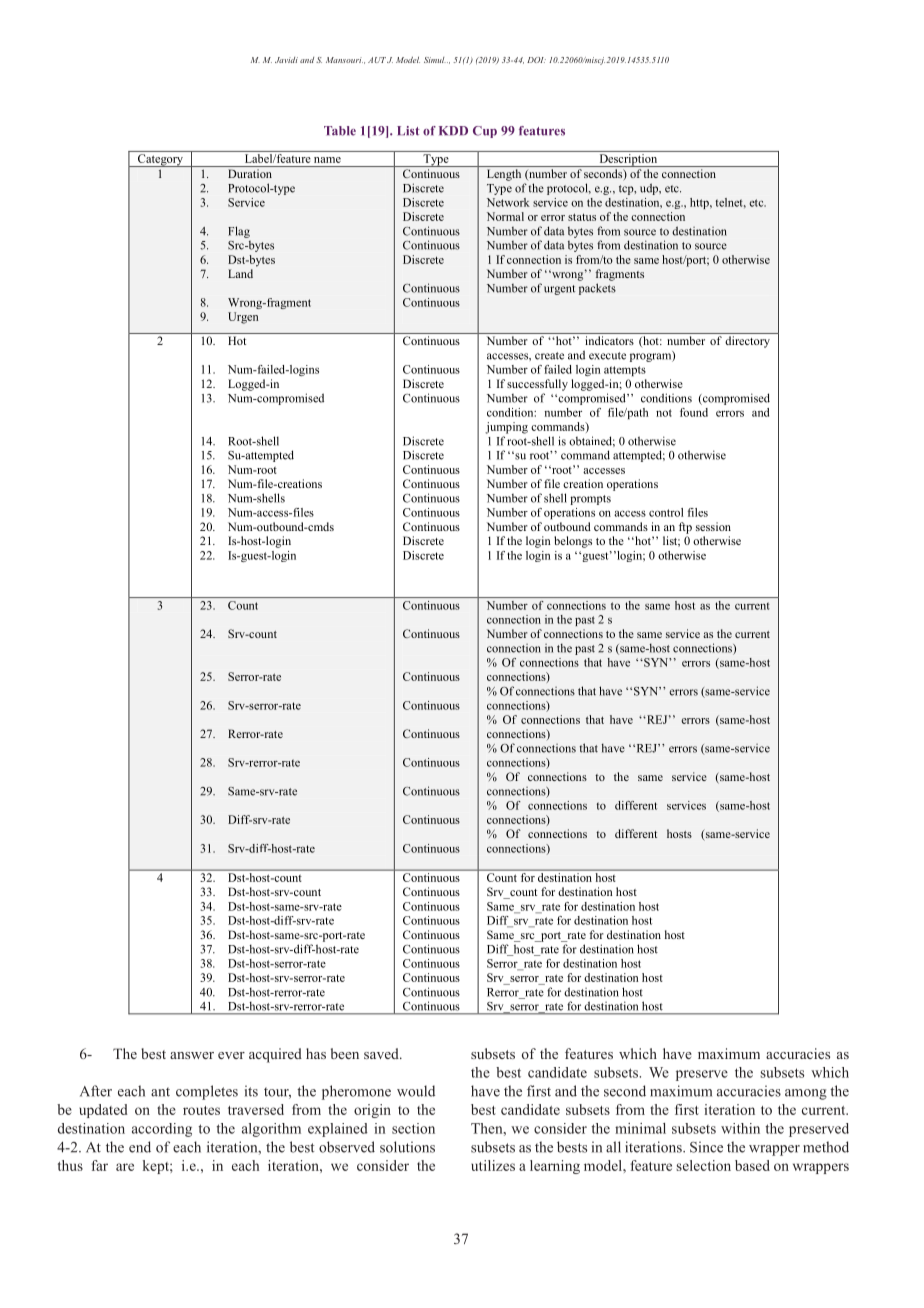 Image resolution: width=924 pixels, height=1308 pixels. Describe the element at coordinates (435, 60) in the screenshot. I see `Simul` at that location.
